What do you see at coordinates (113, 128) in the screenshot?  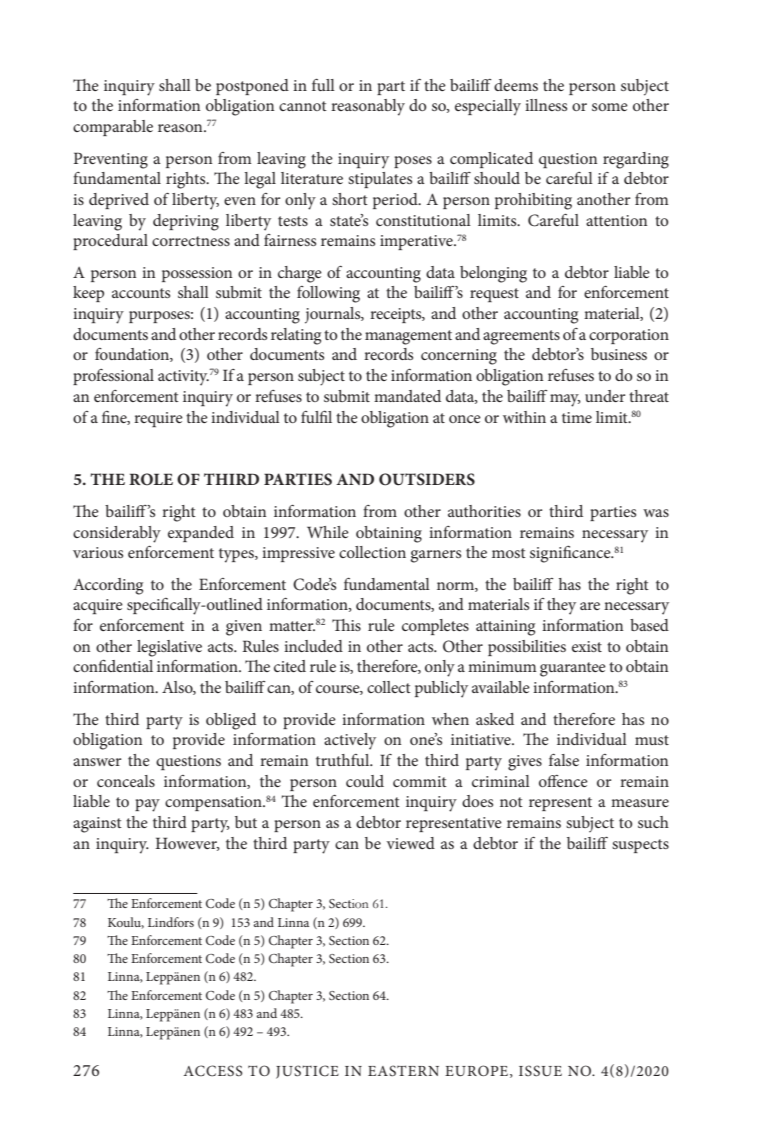 I see `comparable` at bounding box center [113, 128].
